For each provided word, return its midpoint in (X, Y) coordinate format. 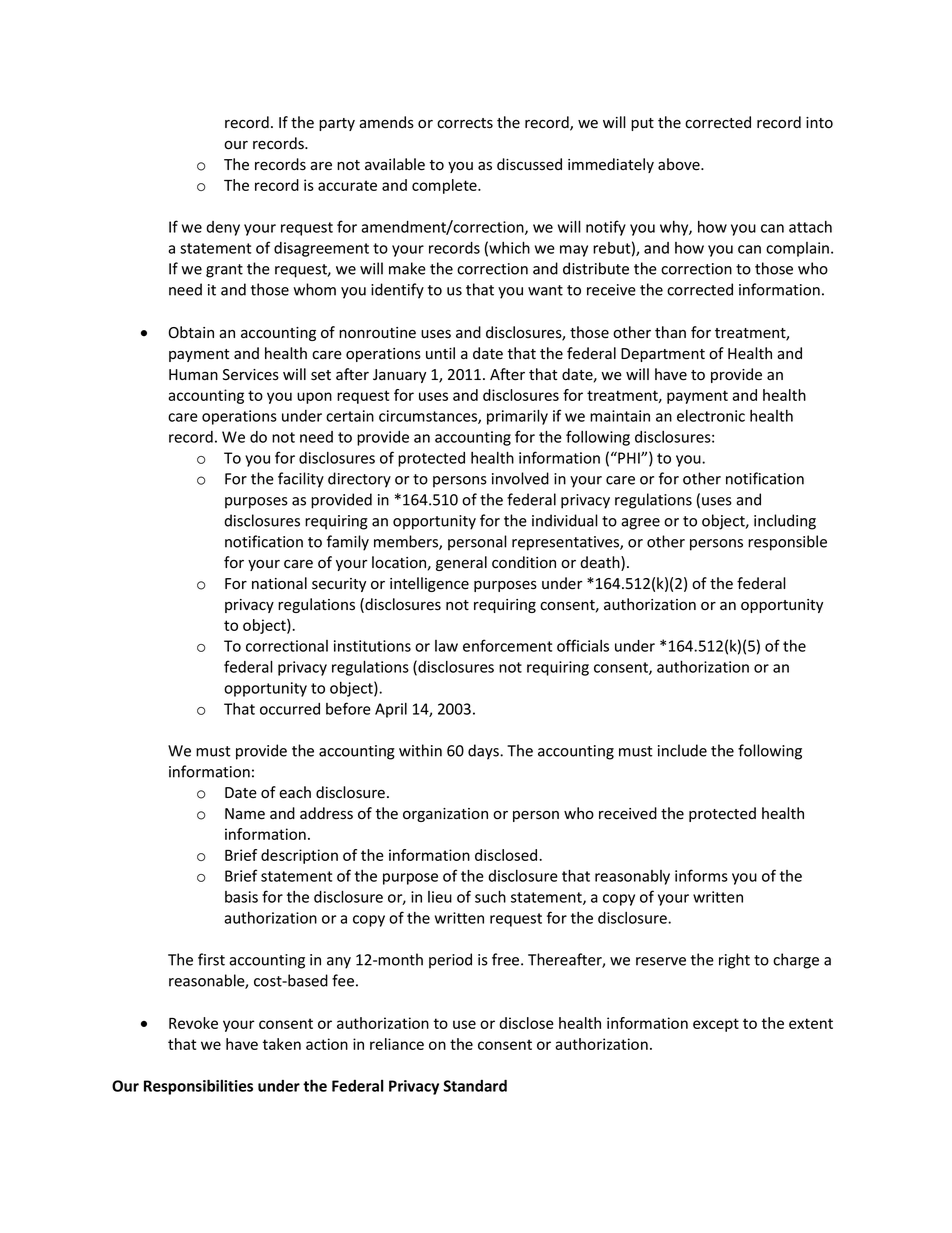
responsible (787, 543)
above (680, 164)
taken (282, 1044)
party (337, 124)
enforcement (507, 645)
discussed (529, 164)
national (279, 583)
